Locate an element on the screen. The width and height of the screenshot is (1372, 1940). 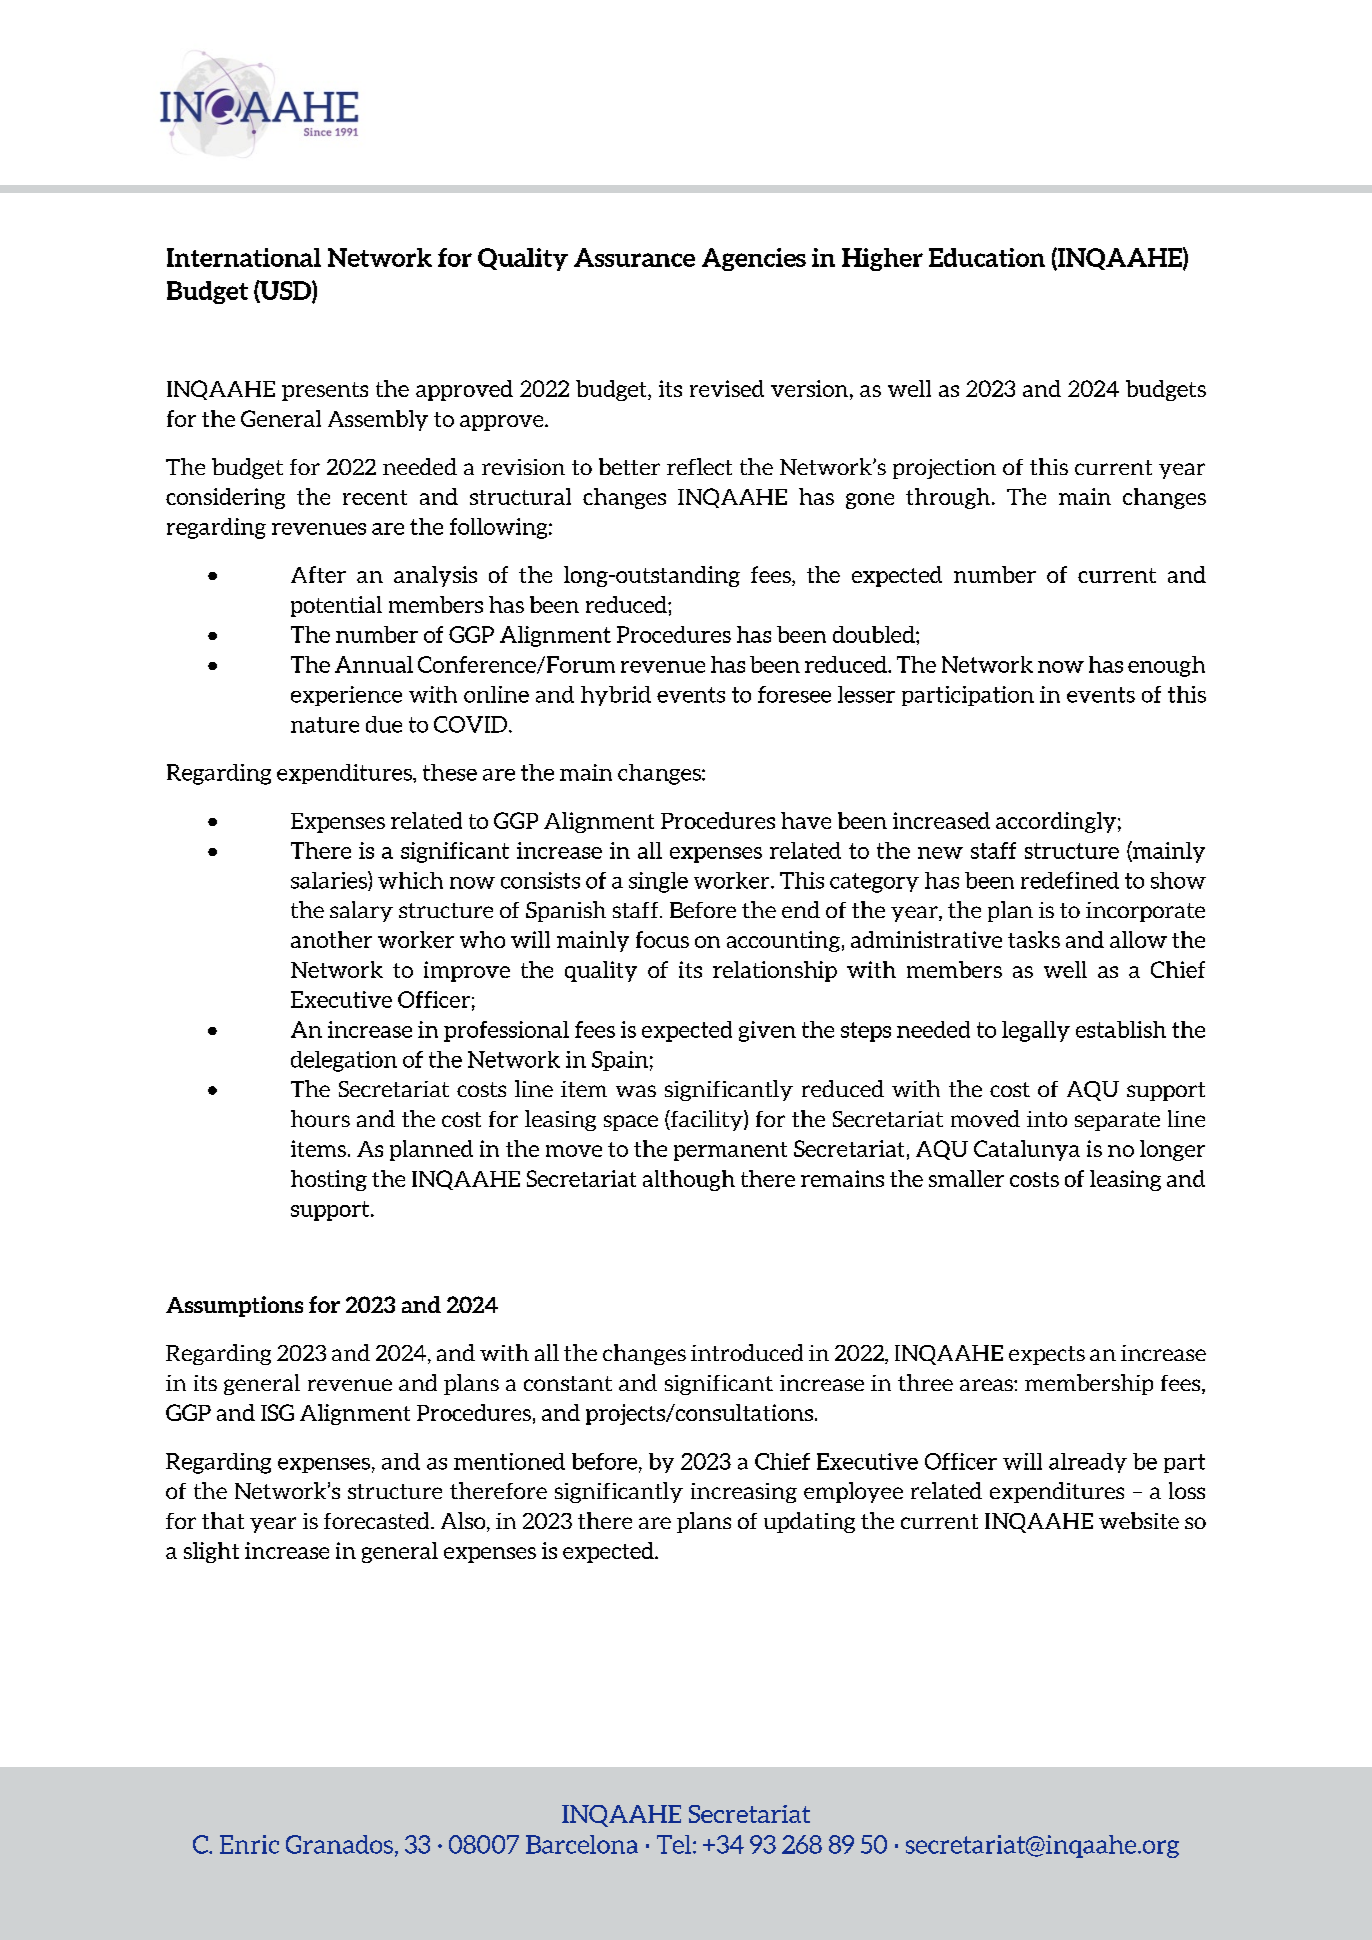
Education is located at coordinates (987, 257).
